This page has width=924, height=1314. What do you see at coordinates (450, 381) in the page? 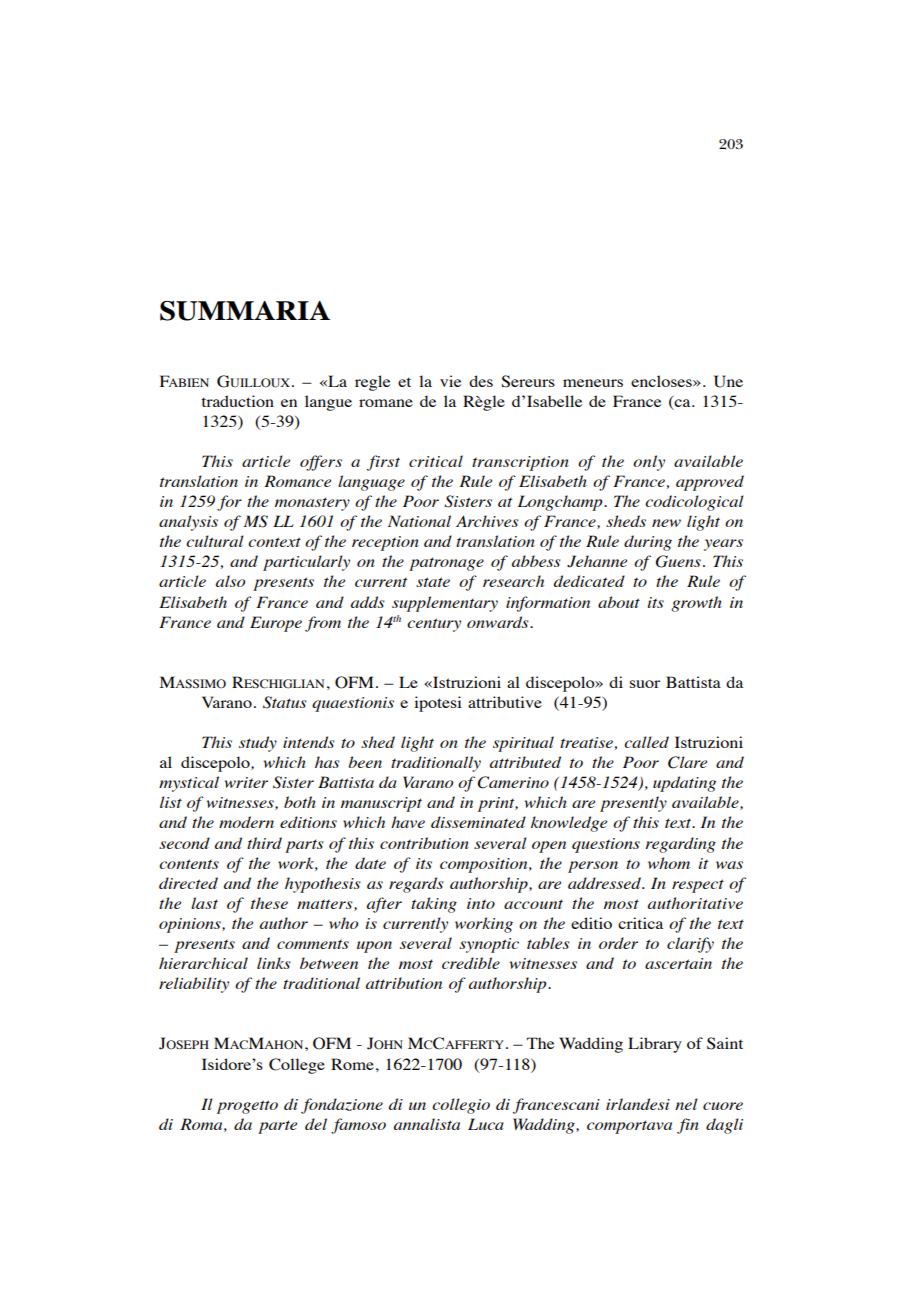
I see `vie` at bounding box center [450, 381].
